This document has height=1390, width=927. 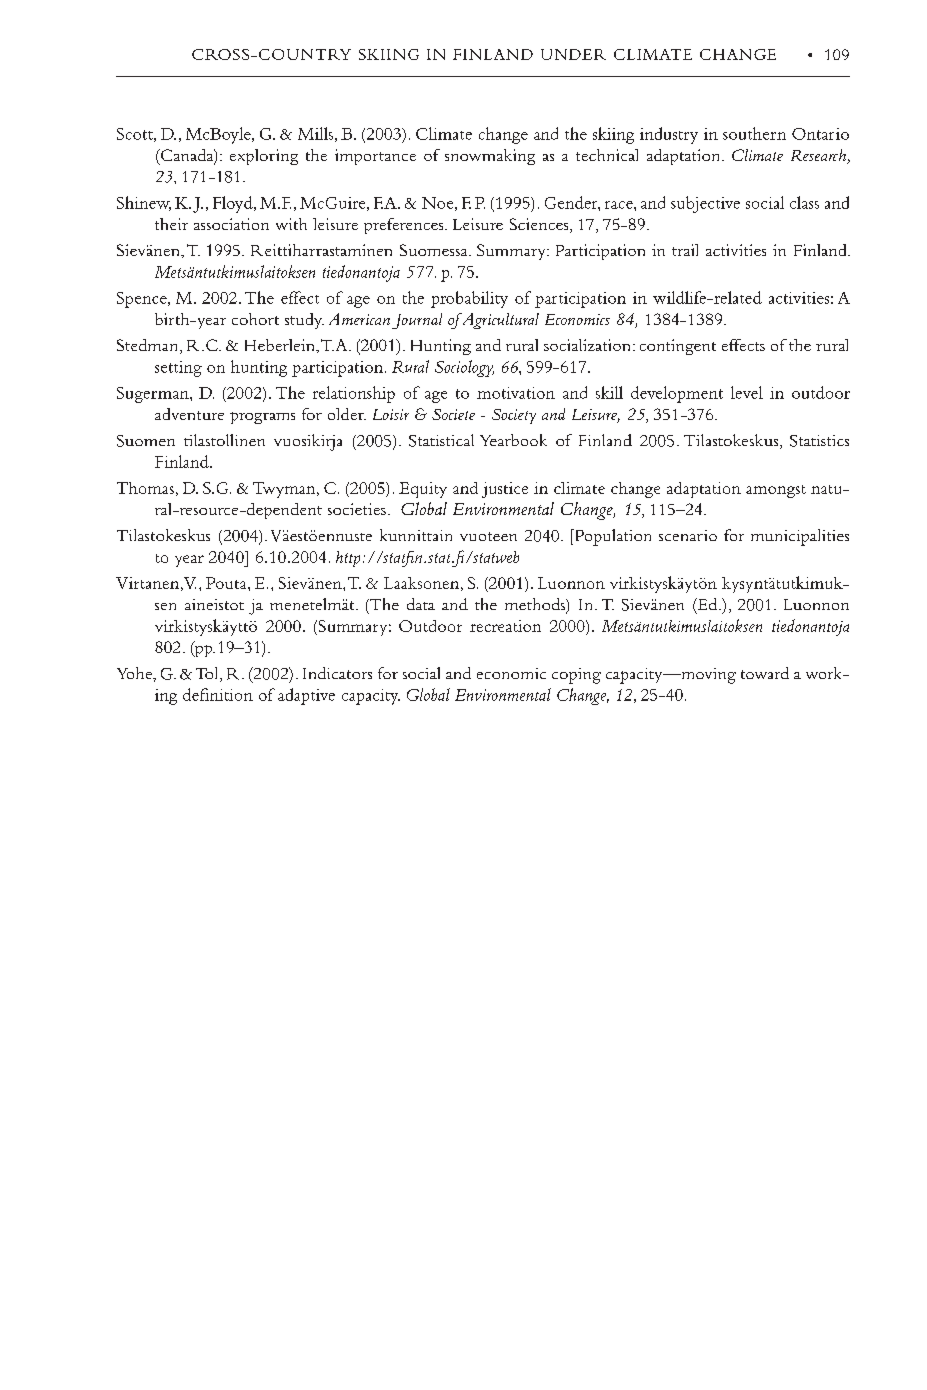 What do you see at coordinates (573, 54) in the document?
I see `under` at bounding box center [573, 54].
